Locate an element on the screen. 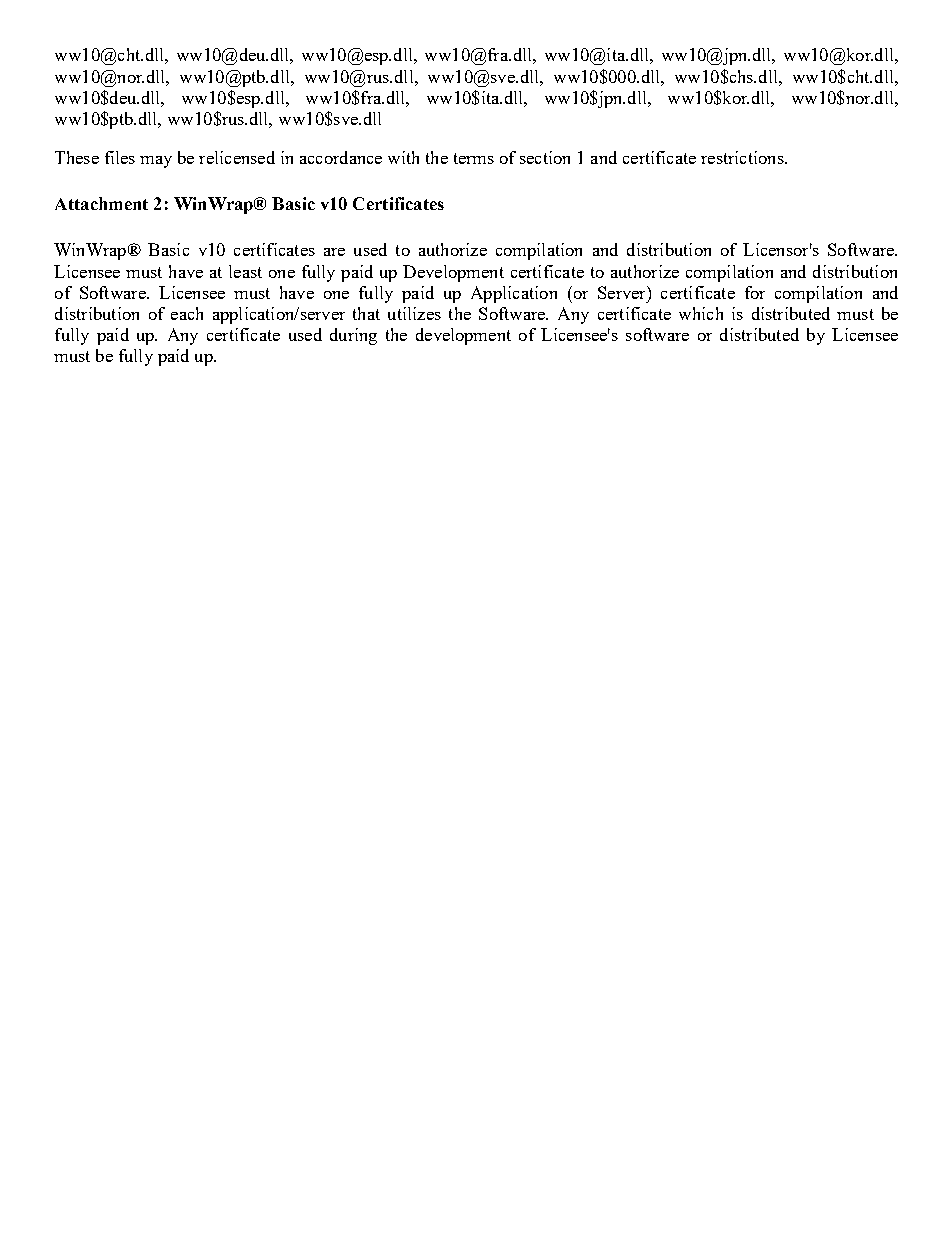  each is located at coordinates (187, 313).
